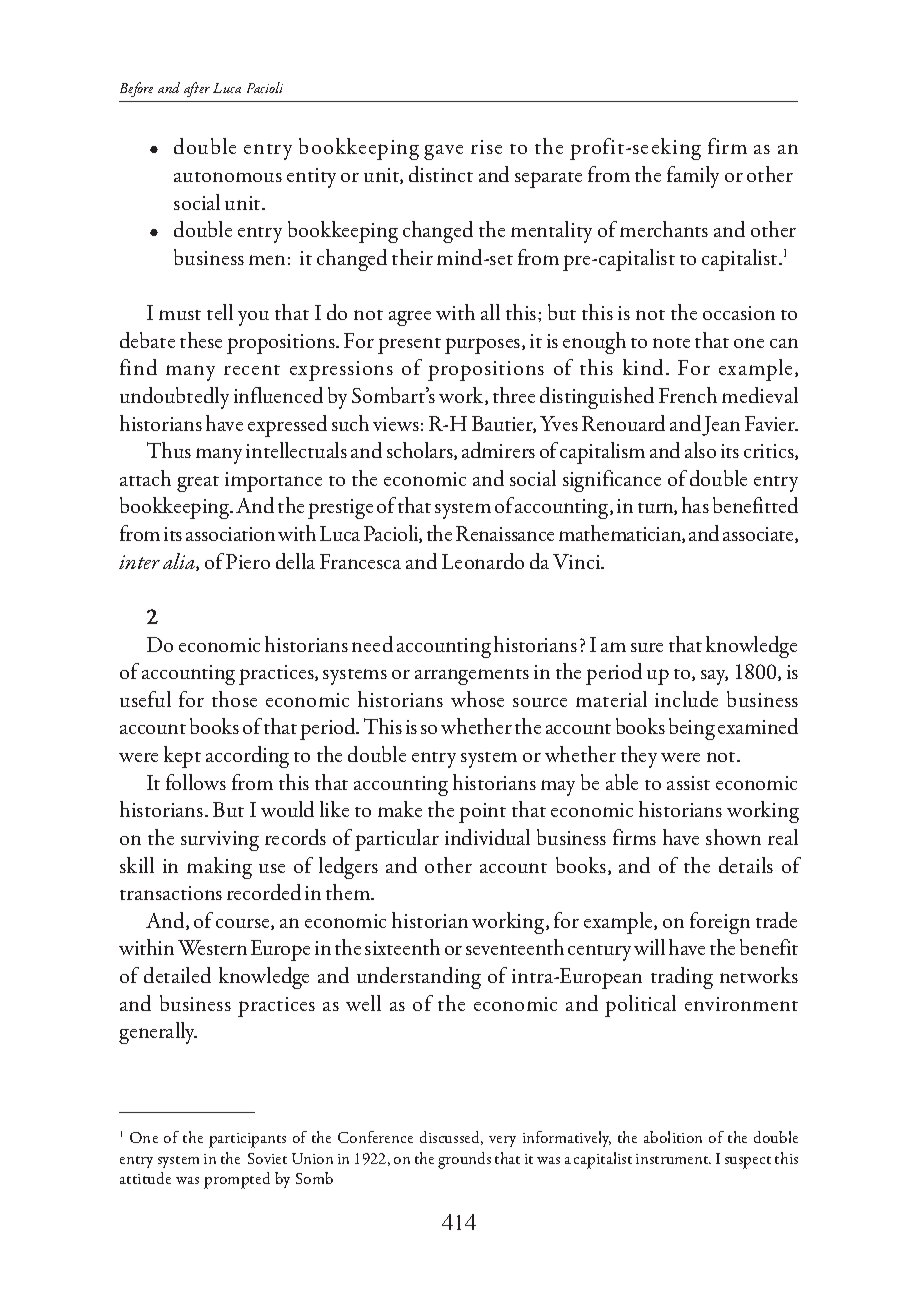  I want to click on say, so click(714, 677).
